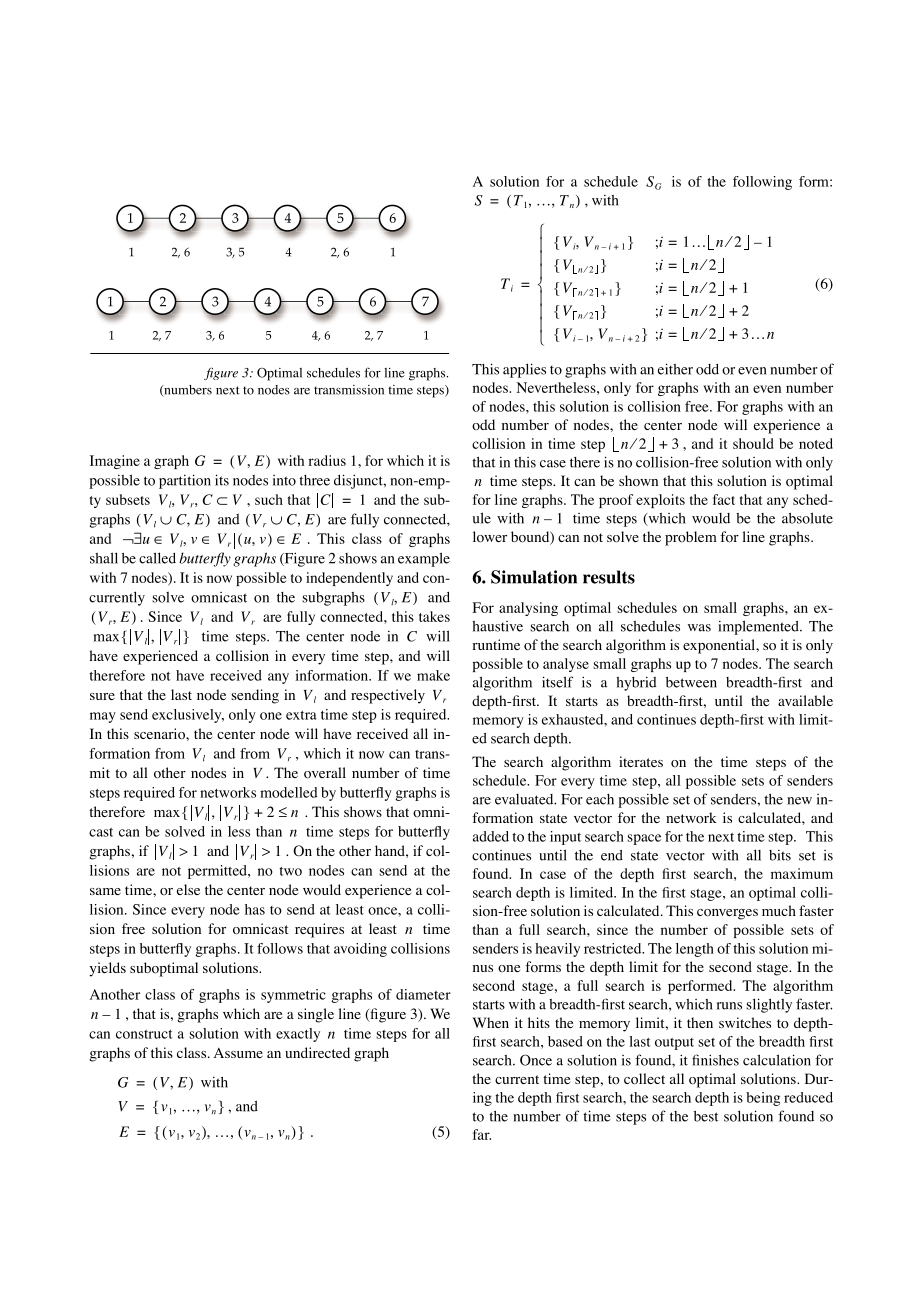 The width and height of the screenshot is (924, 1308). Describe the element at coordinates (524, 370) in the screenshot. I see `applies` at that location.
